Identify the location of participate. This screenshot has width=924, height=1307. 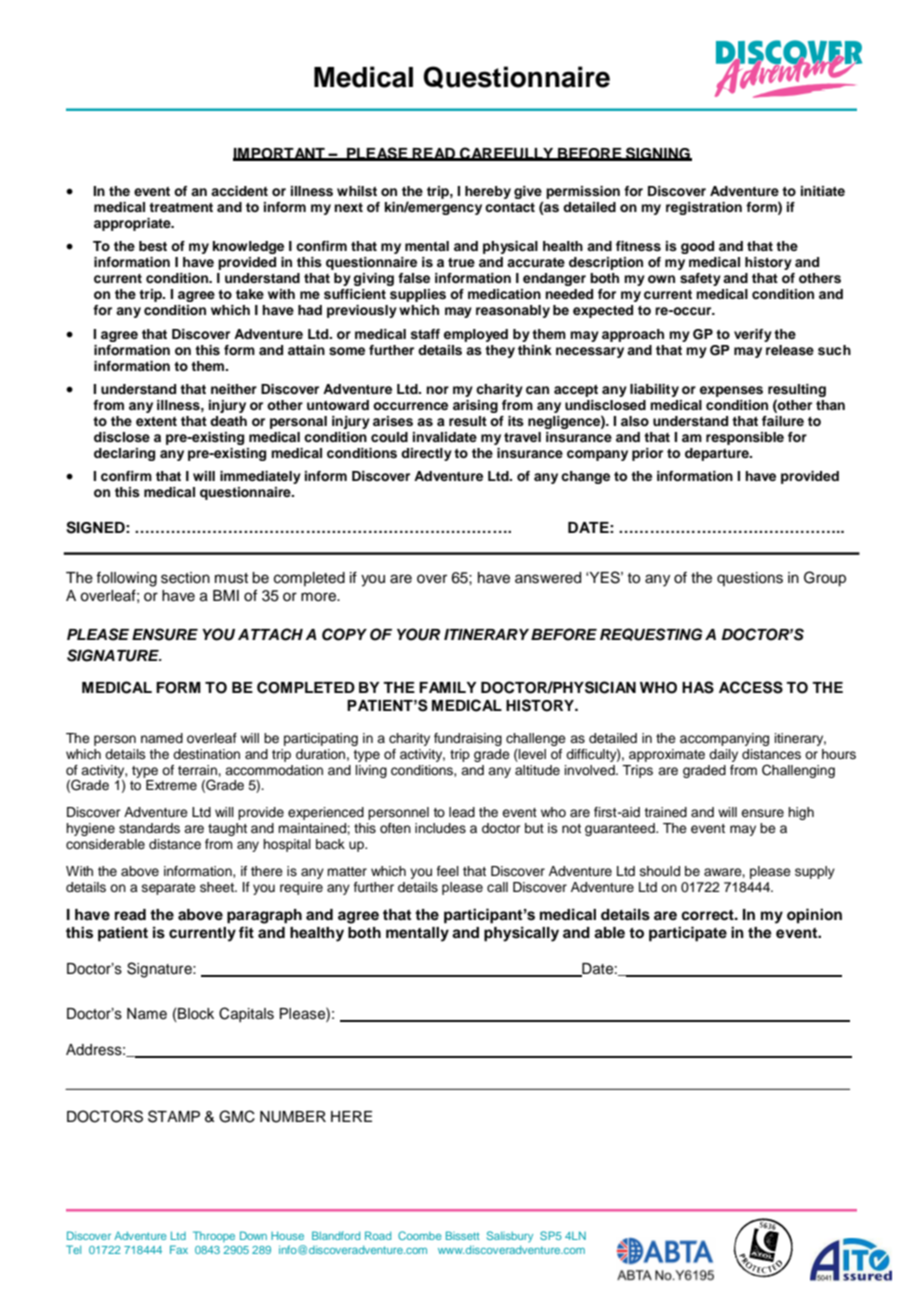
(688, 934).
